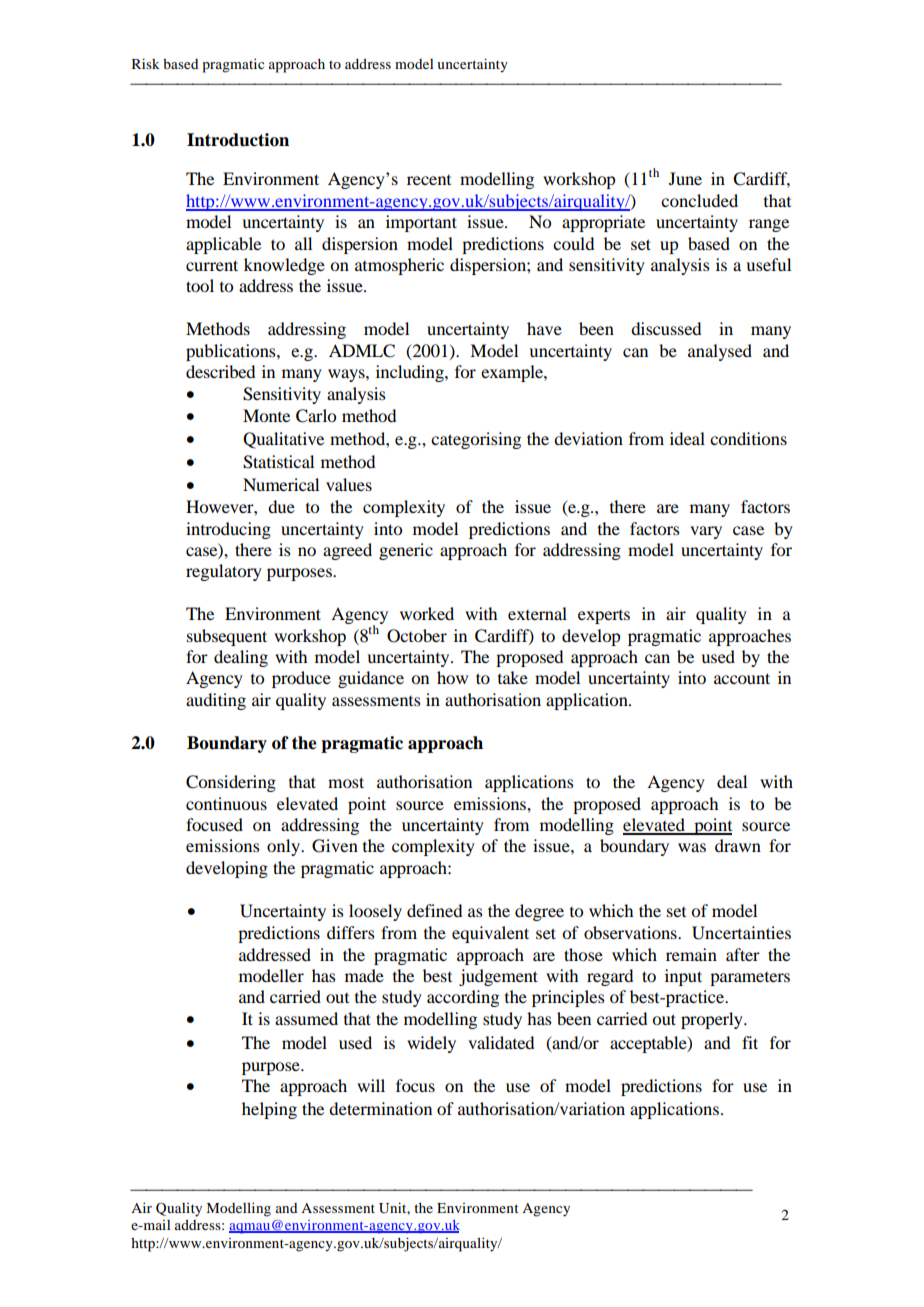  What do you see at coordinates (427, 613) in the screenshot?
I see `worked` at bounding box center [427, 613].
